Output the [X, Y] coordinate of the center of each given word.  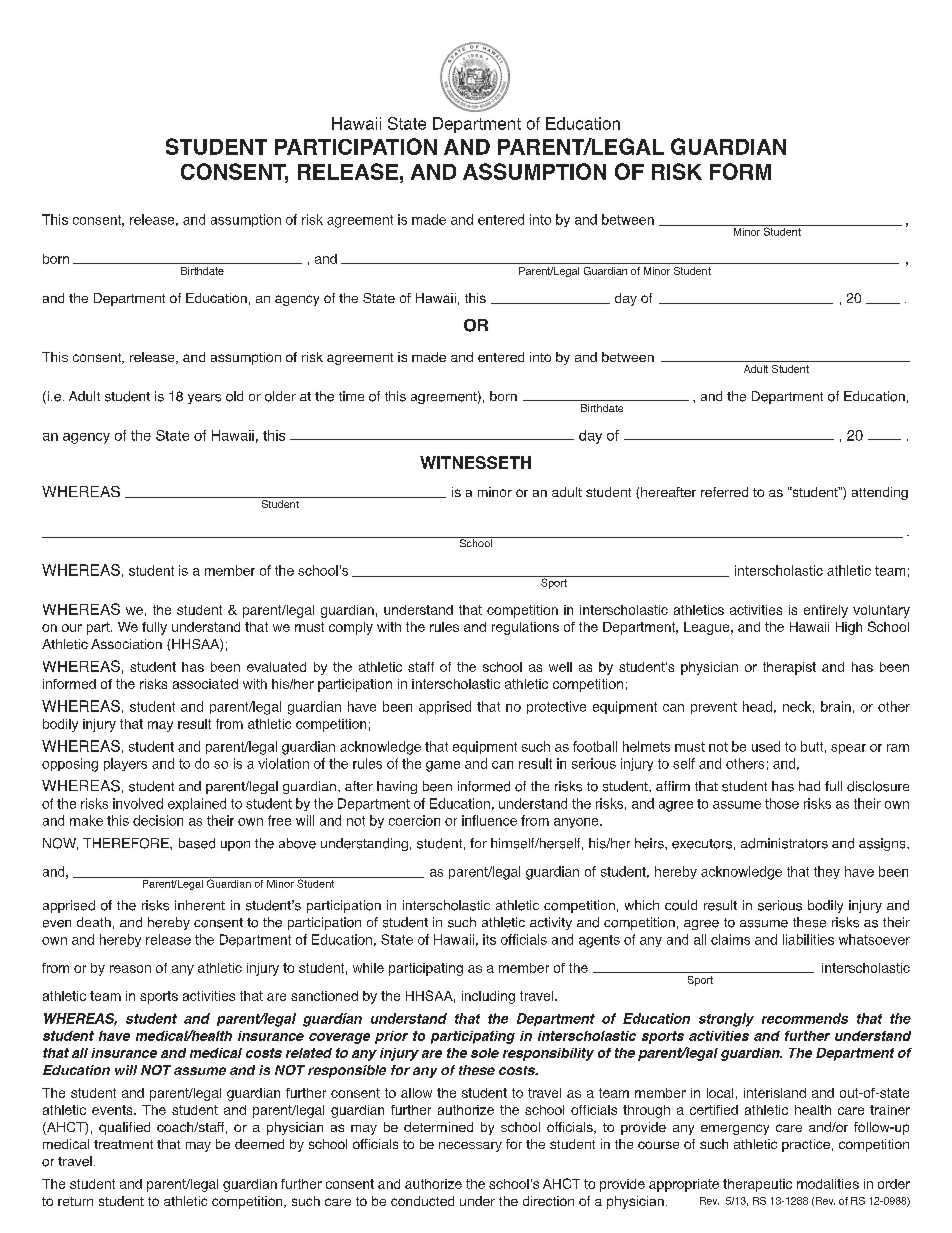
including [488, 997]
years [204, 399]
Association [126, 644]
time [351, 396]
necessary [470, 1146]
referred [724, 492]
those [782, 803]
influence [489, 820]
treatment [123, 1144]
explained [197, 804]
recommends [805, 1018]
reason [130, 969]
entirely [826, 611]
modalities [828, 1184]
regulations [525, 628]
